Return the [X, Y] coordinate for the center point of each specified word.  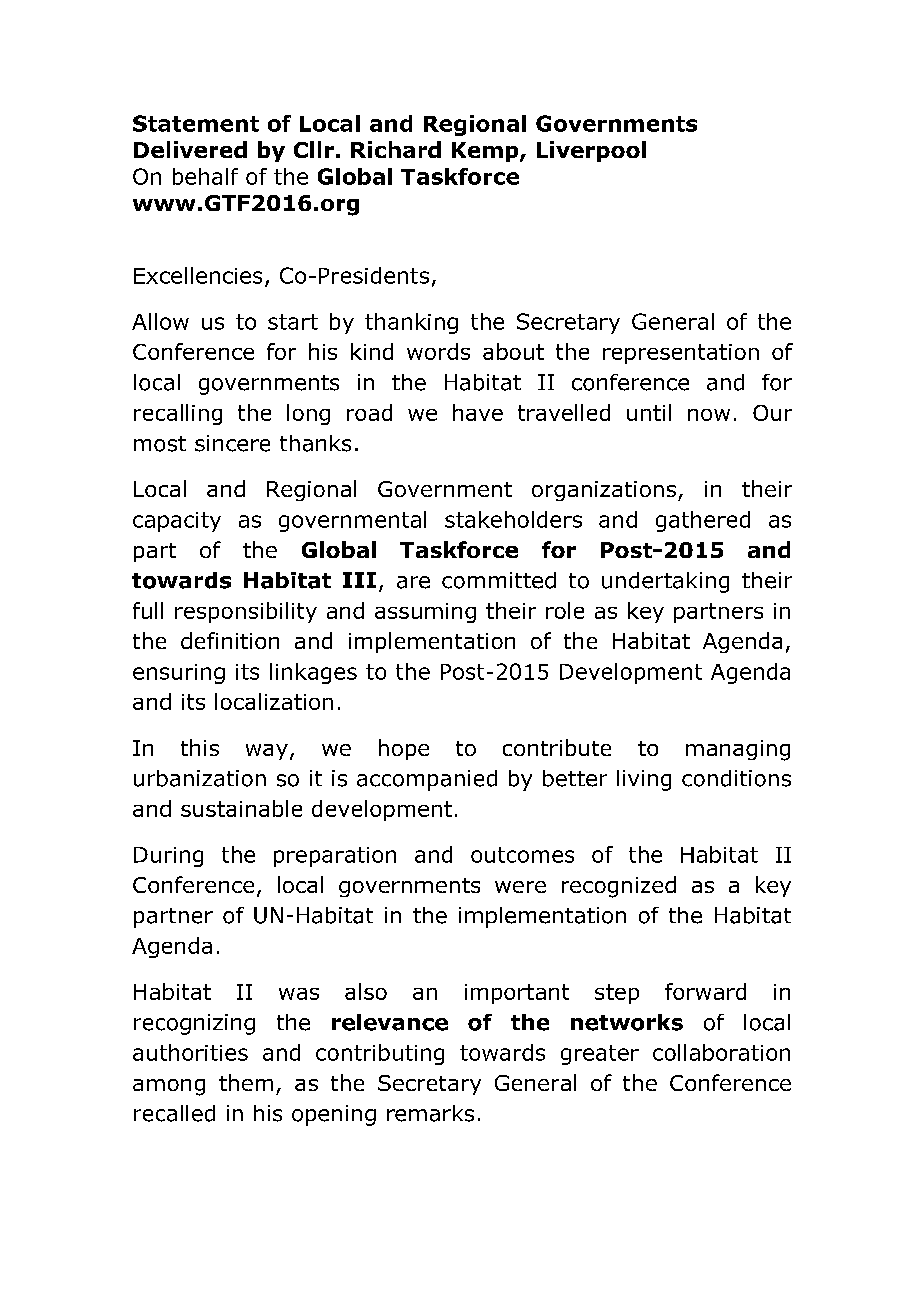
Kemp [486, 152]
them [246, 1082]
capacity [177, 522]
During [168, 857]
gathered [703, 521]
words [438, 351]
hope [404, 749]
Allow [160, 321]
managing [738, 750]
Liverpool [591, 151]
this [200, 747]
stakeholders [513, 519]
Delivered [190, 149]
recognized [619, 887]
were [520, 887]
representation [681, 354]
